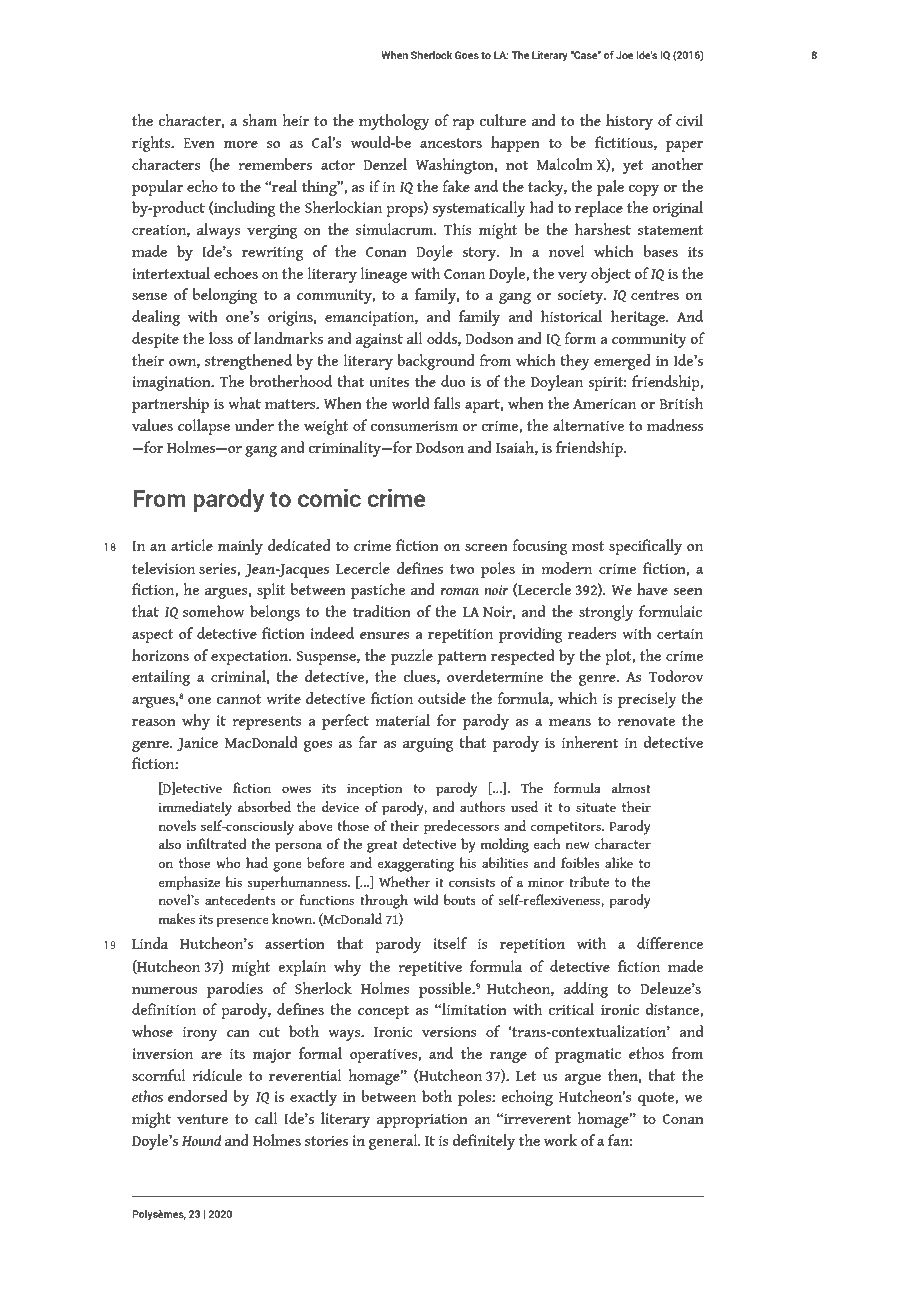 The width and height of the screenshot is (924, 1307). What do you see at coordinates (202, 1119) in the screenshot?
I see `venture` at bounding box center [202, 1119].
